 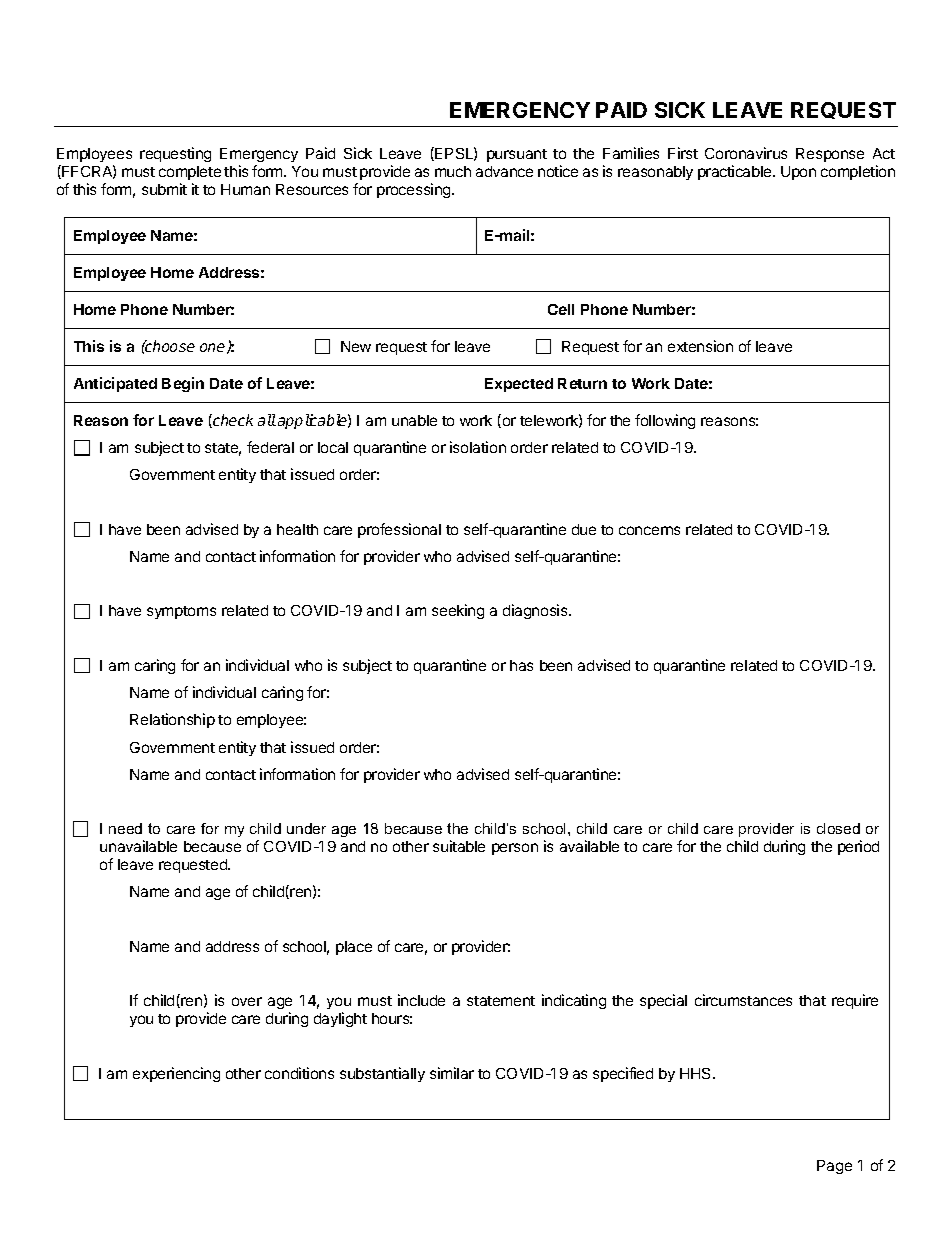 What do you see at coordinates (649, 530) in the document?
I see `concerns` at bounding box center [649, 530].
